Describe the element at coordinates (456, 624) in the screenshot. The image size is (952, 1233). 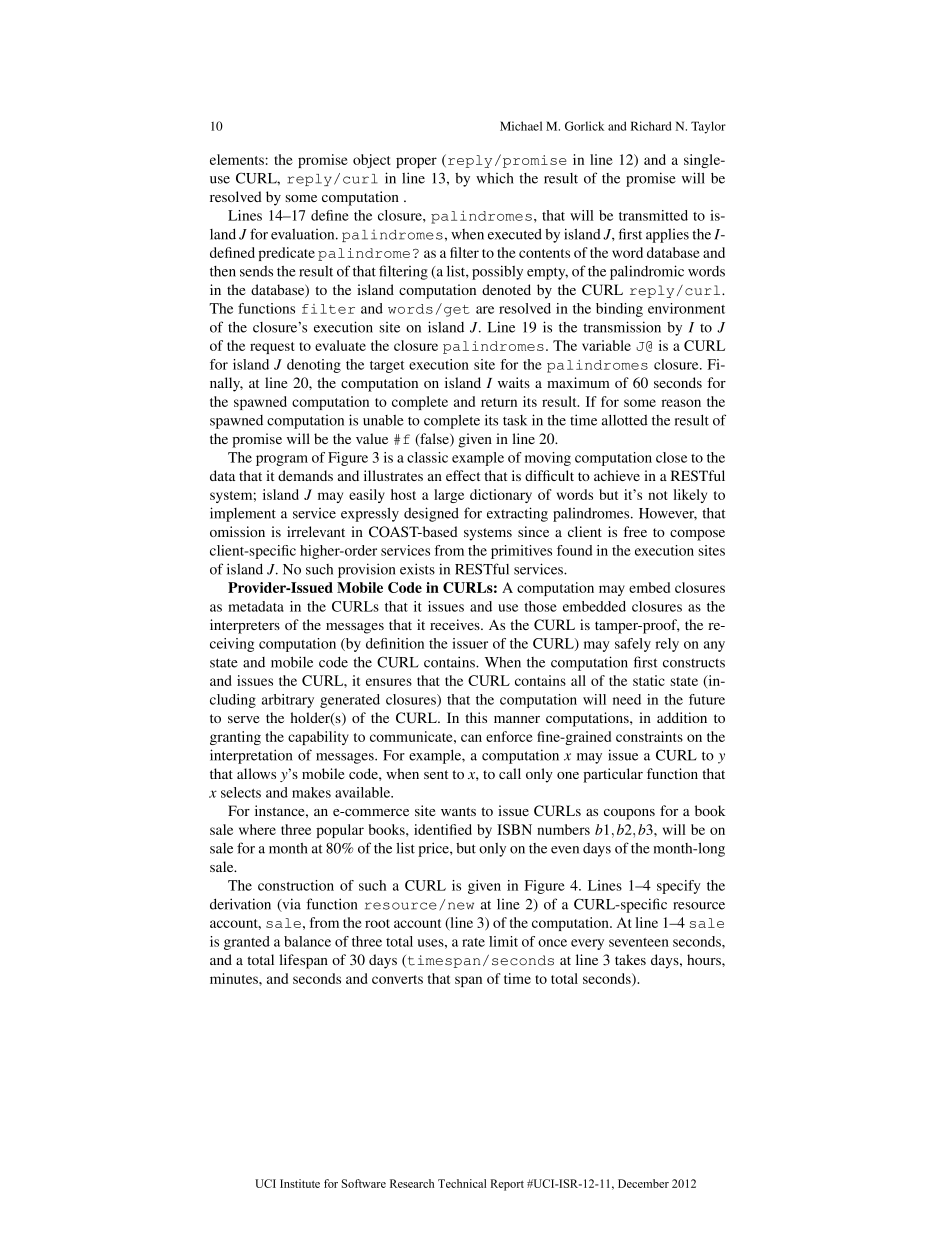
I see `receives` at that location.
